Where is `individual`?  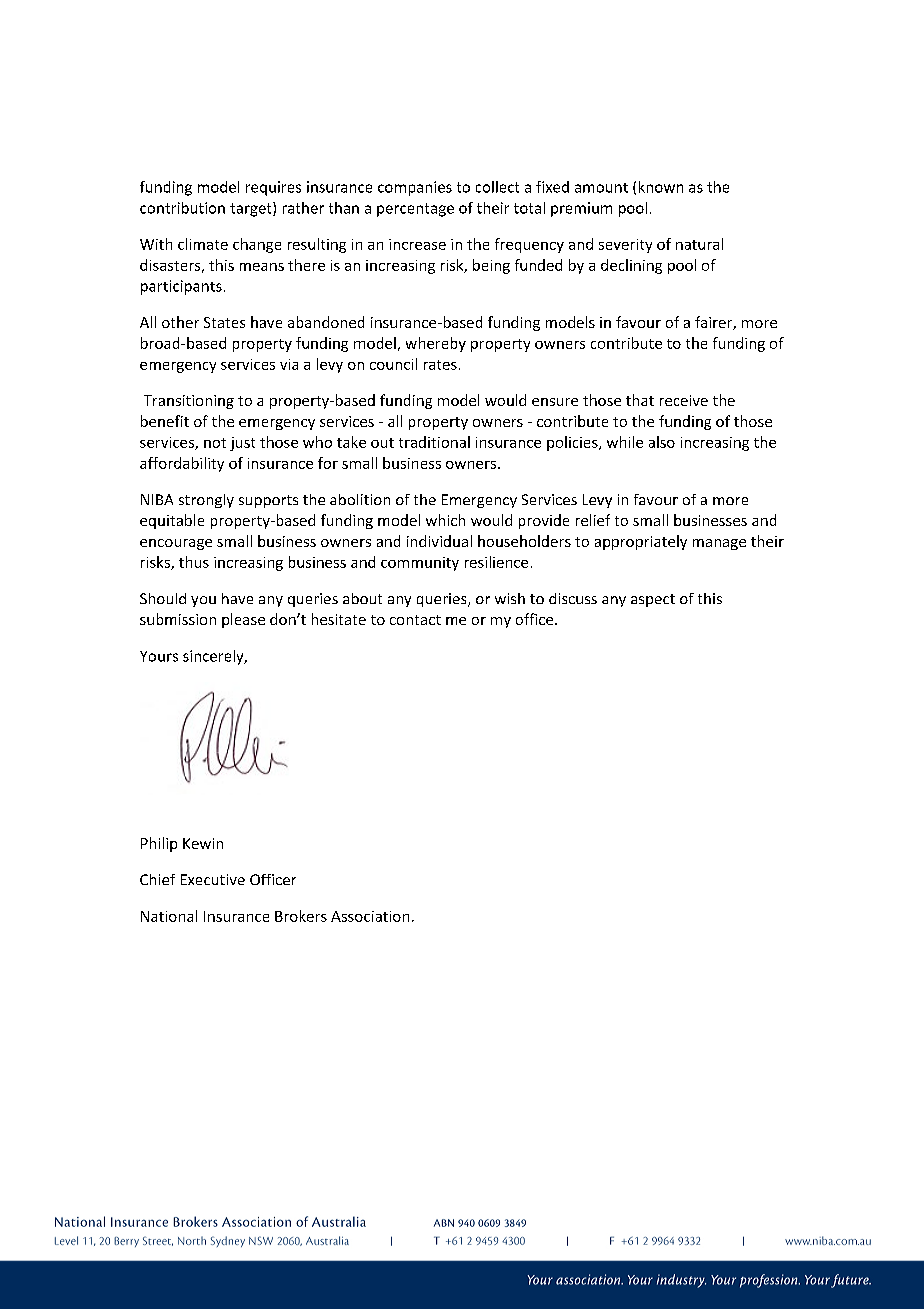
individual is located at coordinates (439, 541).
